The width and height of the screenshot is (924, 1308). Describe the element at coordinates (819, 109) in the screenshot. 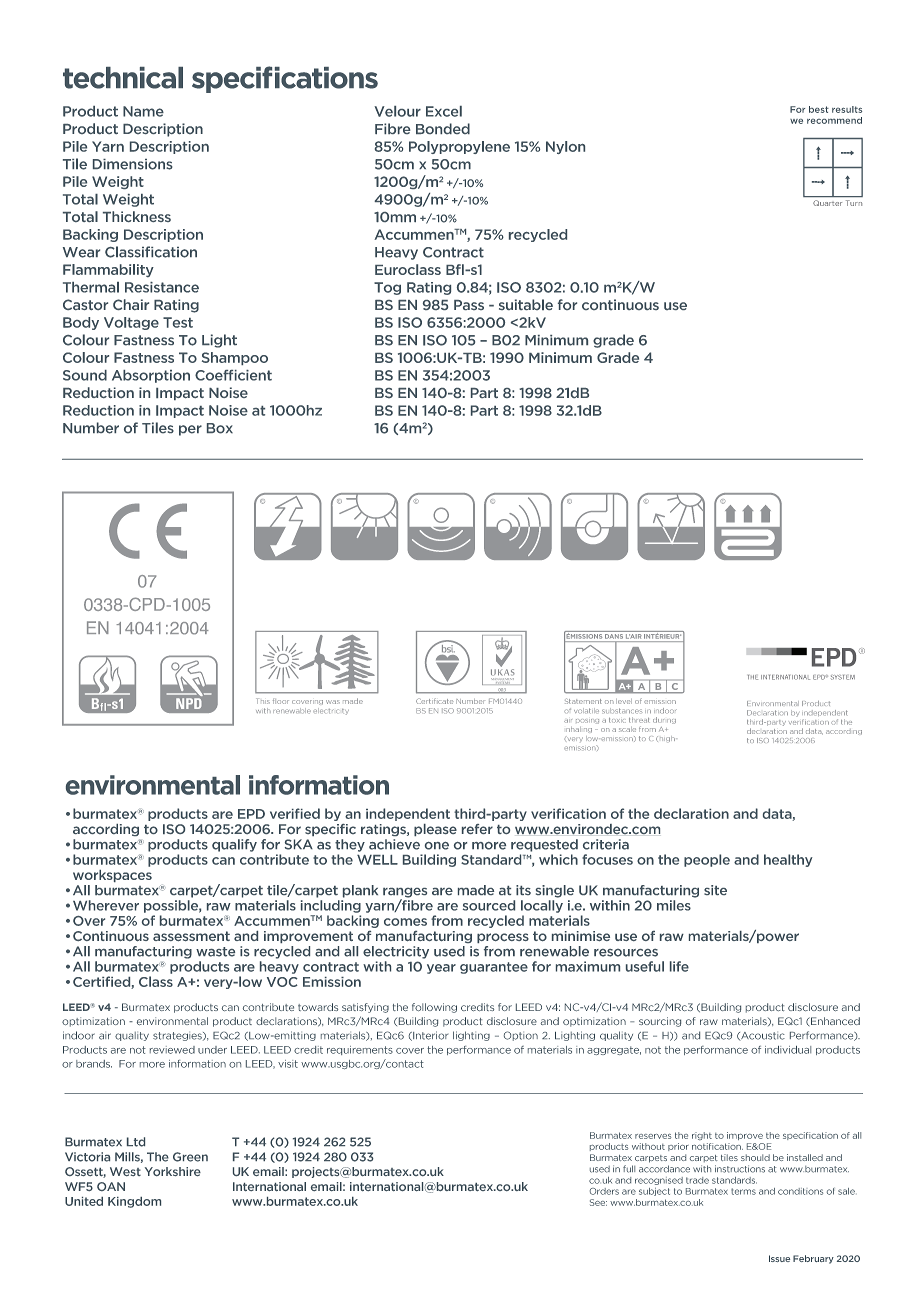

I see `best` at that location.
